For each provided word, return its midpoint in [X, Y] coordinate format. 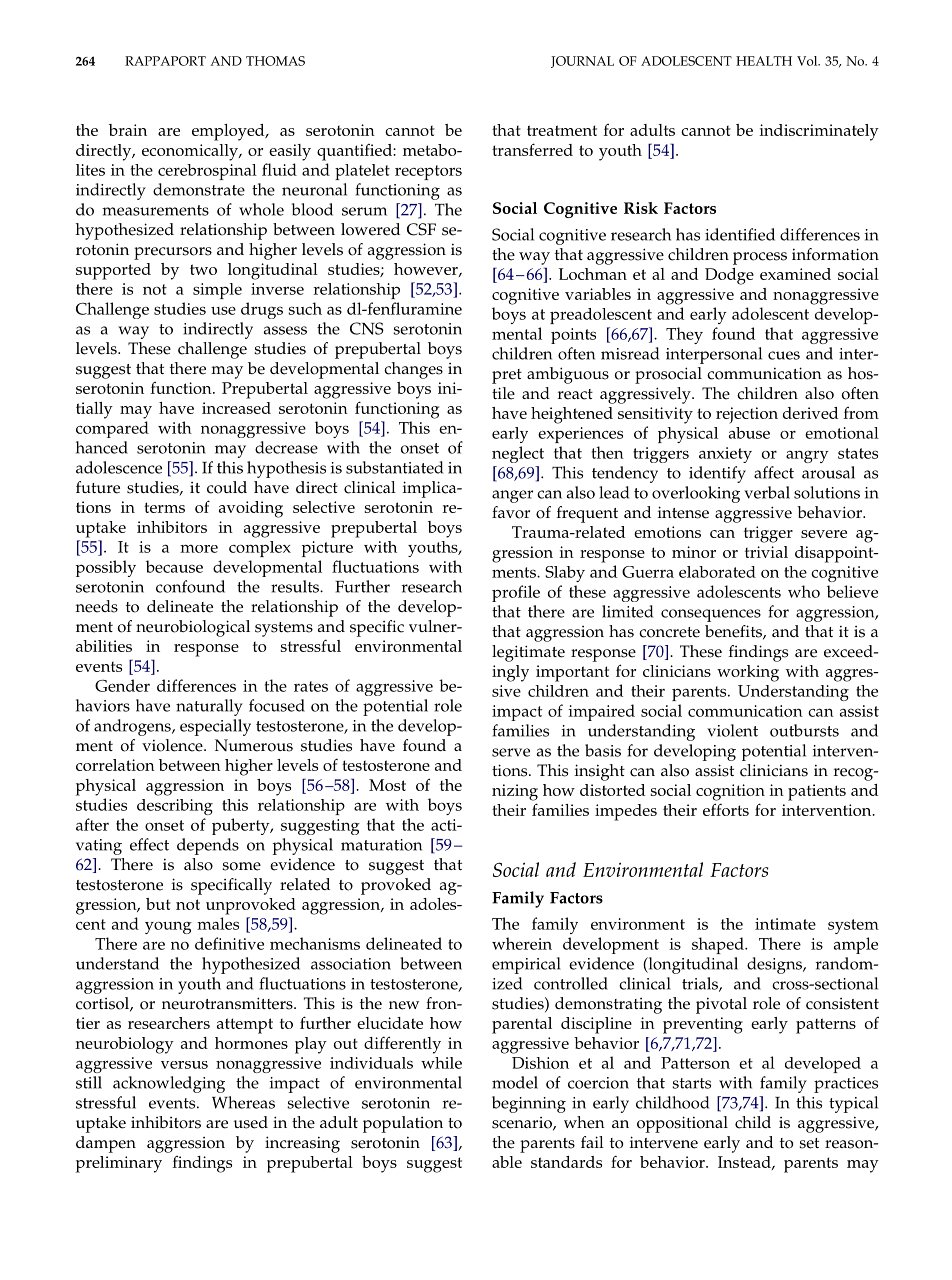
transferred [532, 149]
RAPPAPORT [165, 61]
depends [208, 846]
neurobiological [193, 628]
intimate [785, 924]
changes [413, 370]
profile [516, 593]
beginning [529, 1104]
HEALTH [764, 61]
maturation [381, 845]
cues [784, 355]
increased [236, 408]
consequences [711, 615]
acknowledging [169, 1084]
